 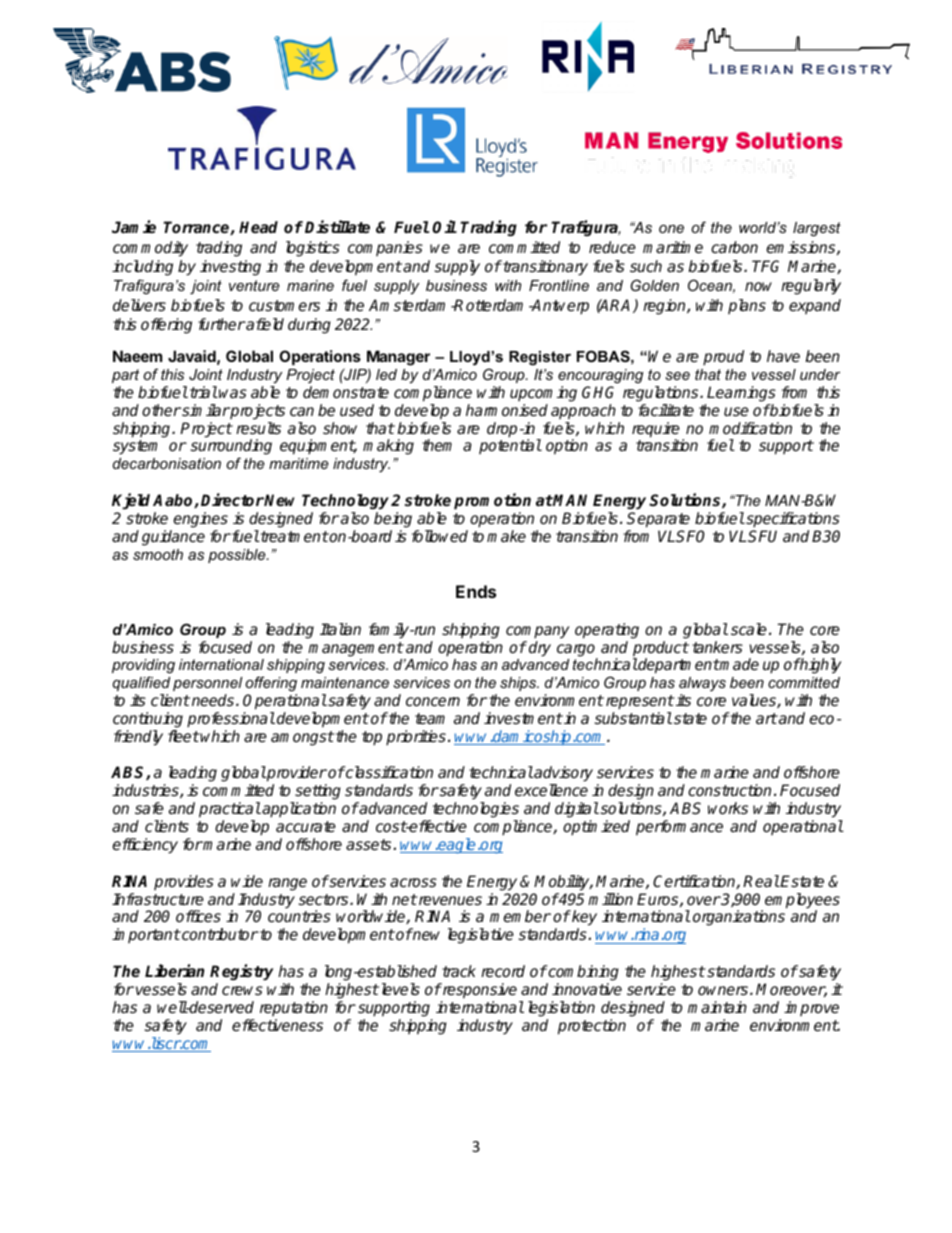 I want to click on scale, so click(x=749, y=629).
